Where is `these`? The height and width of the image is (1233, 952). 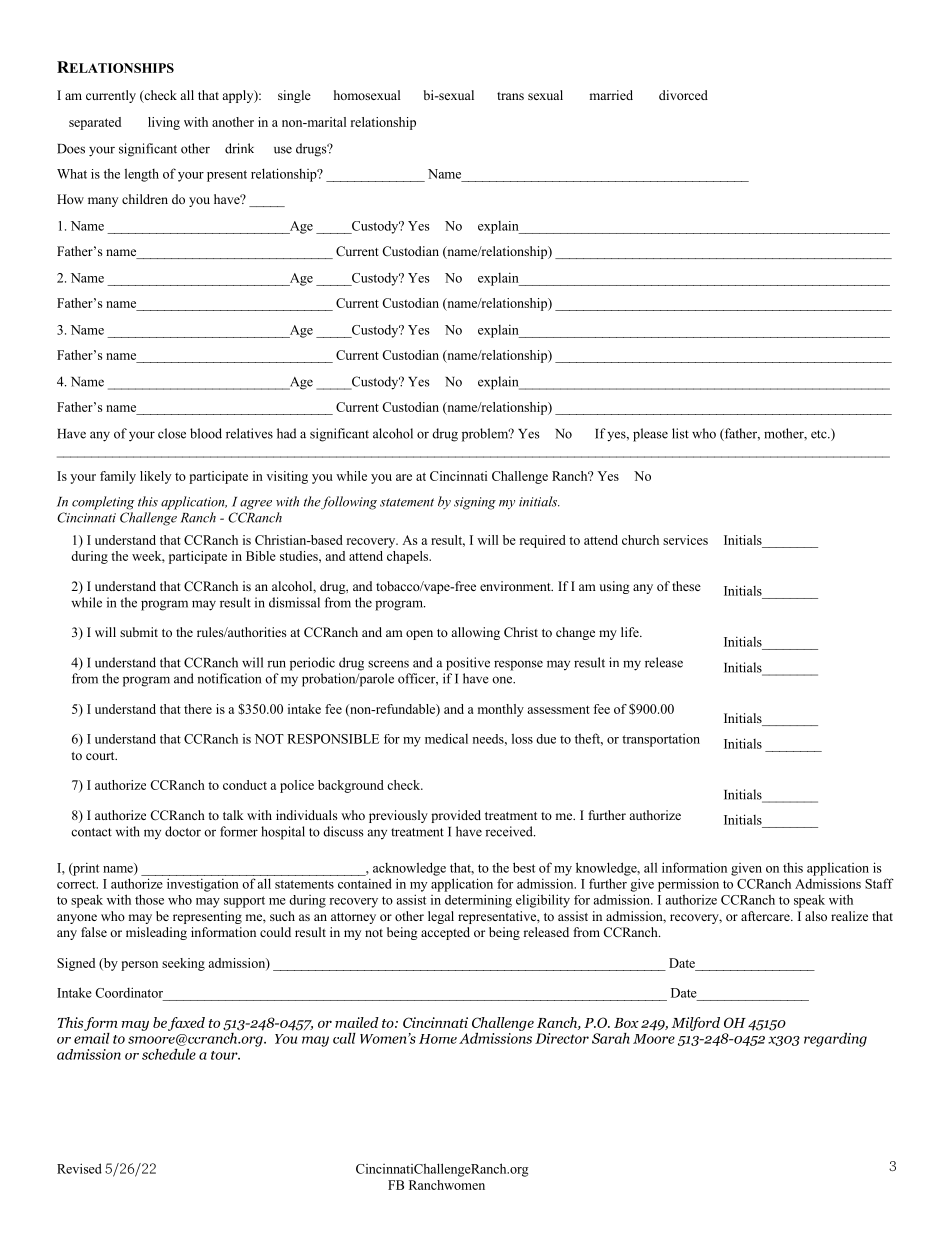 these is located at coordinates (686, 586).
